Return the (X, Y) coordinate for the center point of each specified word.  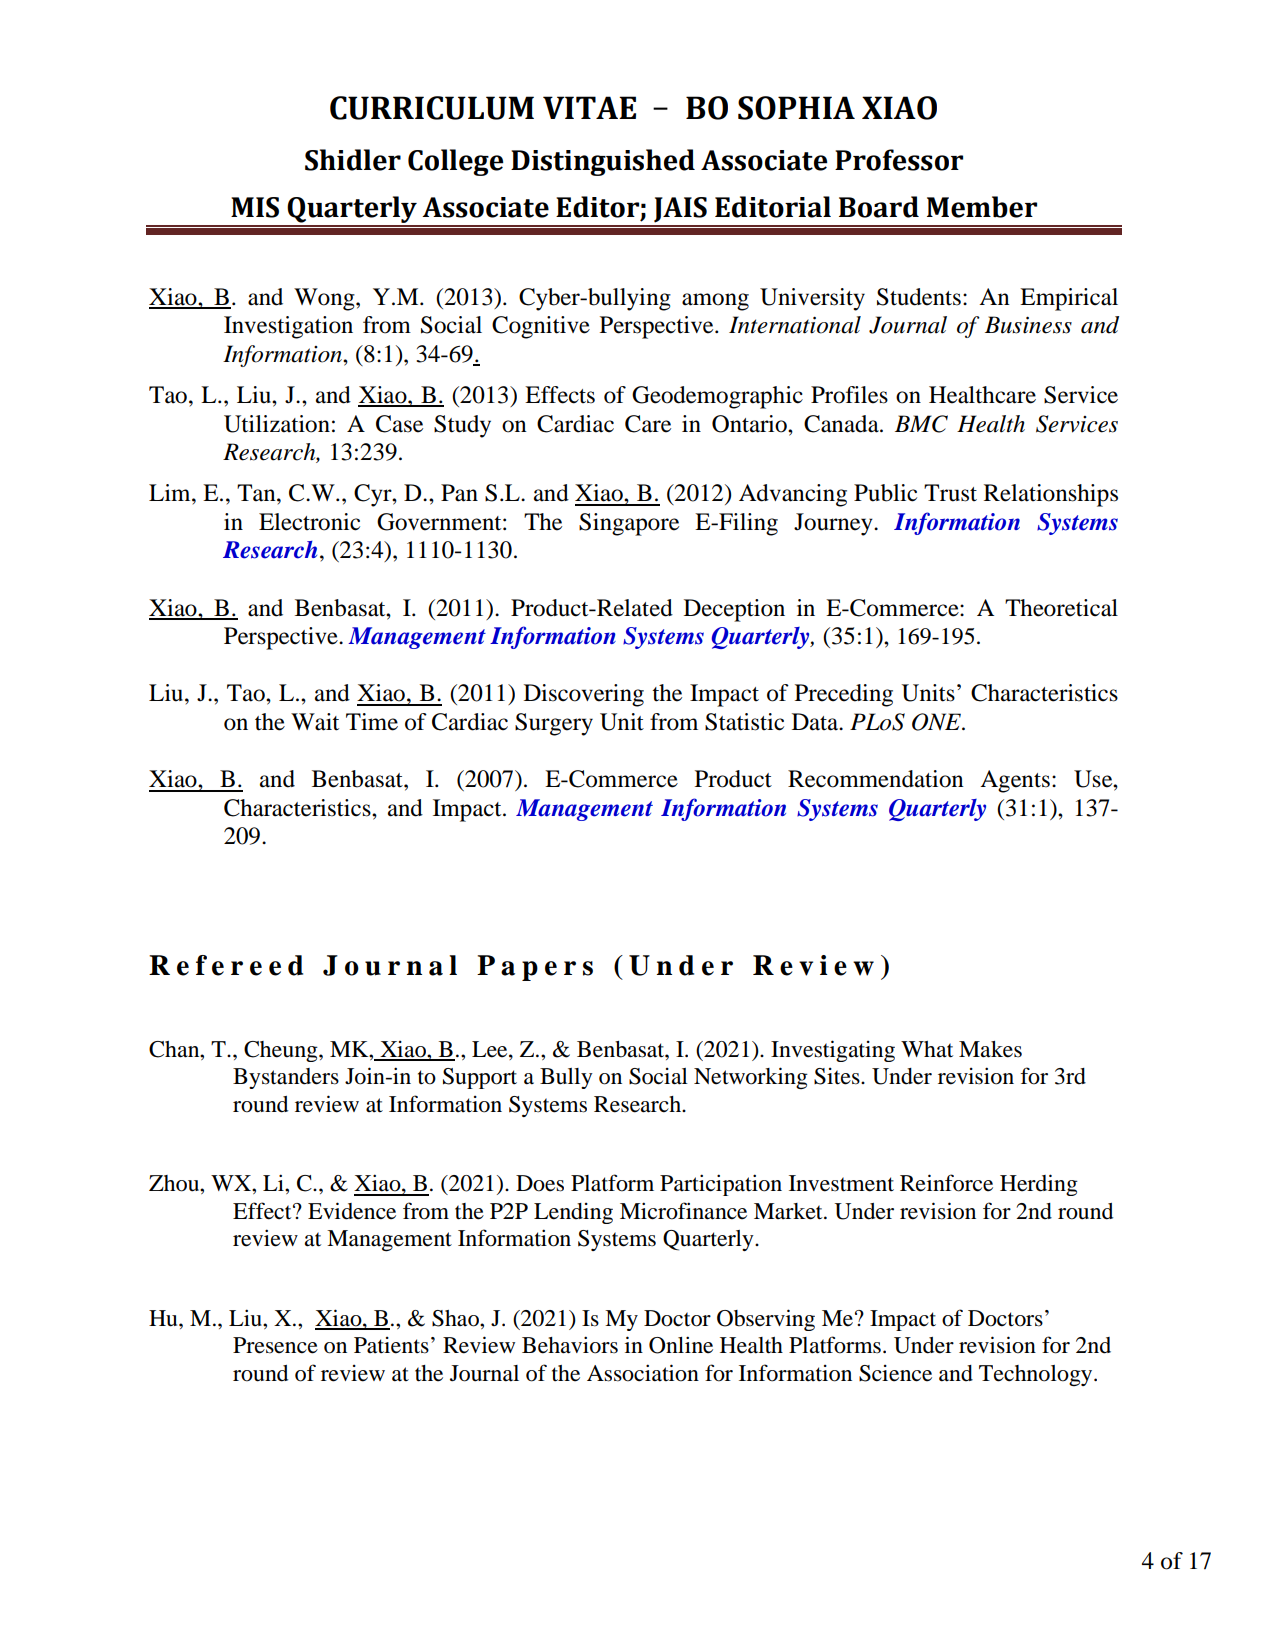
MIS (255, 207)
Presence (275, 1345)
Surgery (554, 724)
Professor (899, 160)
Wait (315, 722)
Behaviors (570, 1345)
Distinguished (603, 162)
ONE (938, 722)
